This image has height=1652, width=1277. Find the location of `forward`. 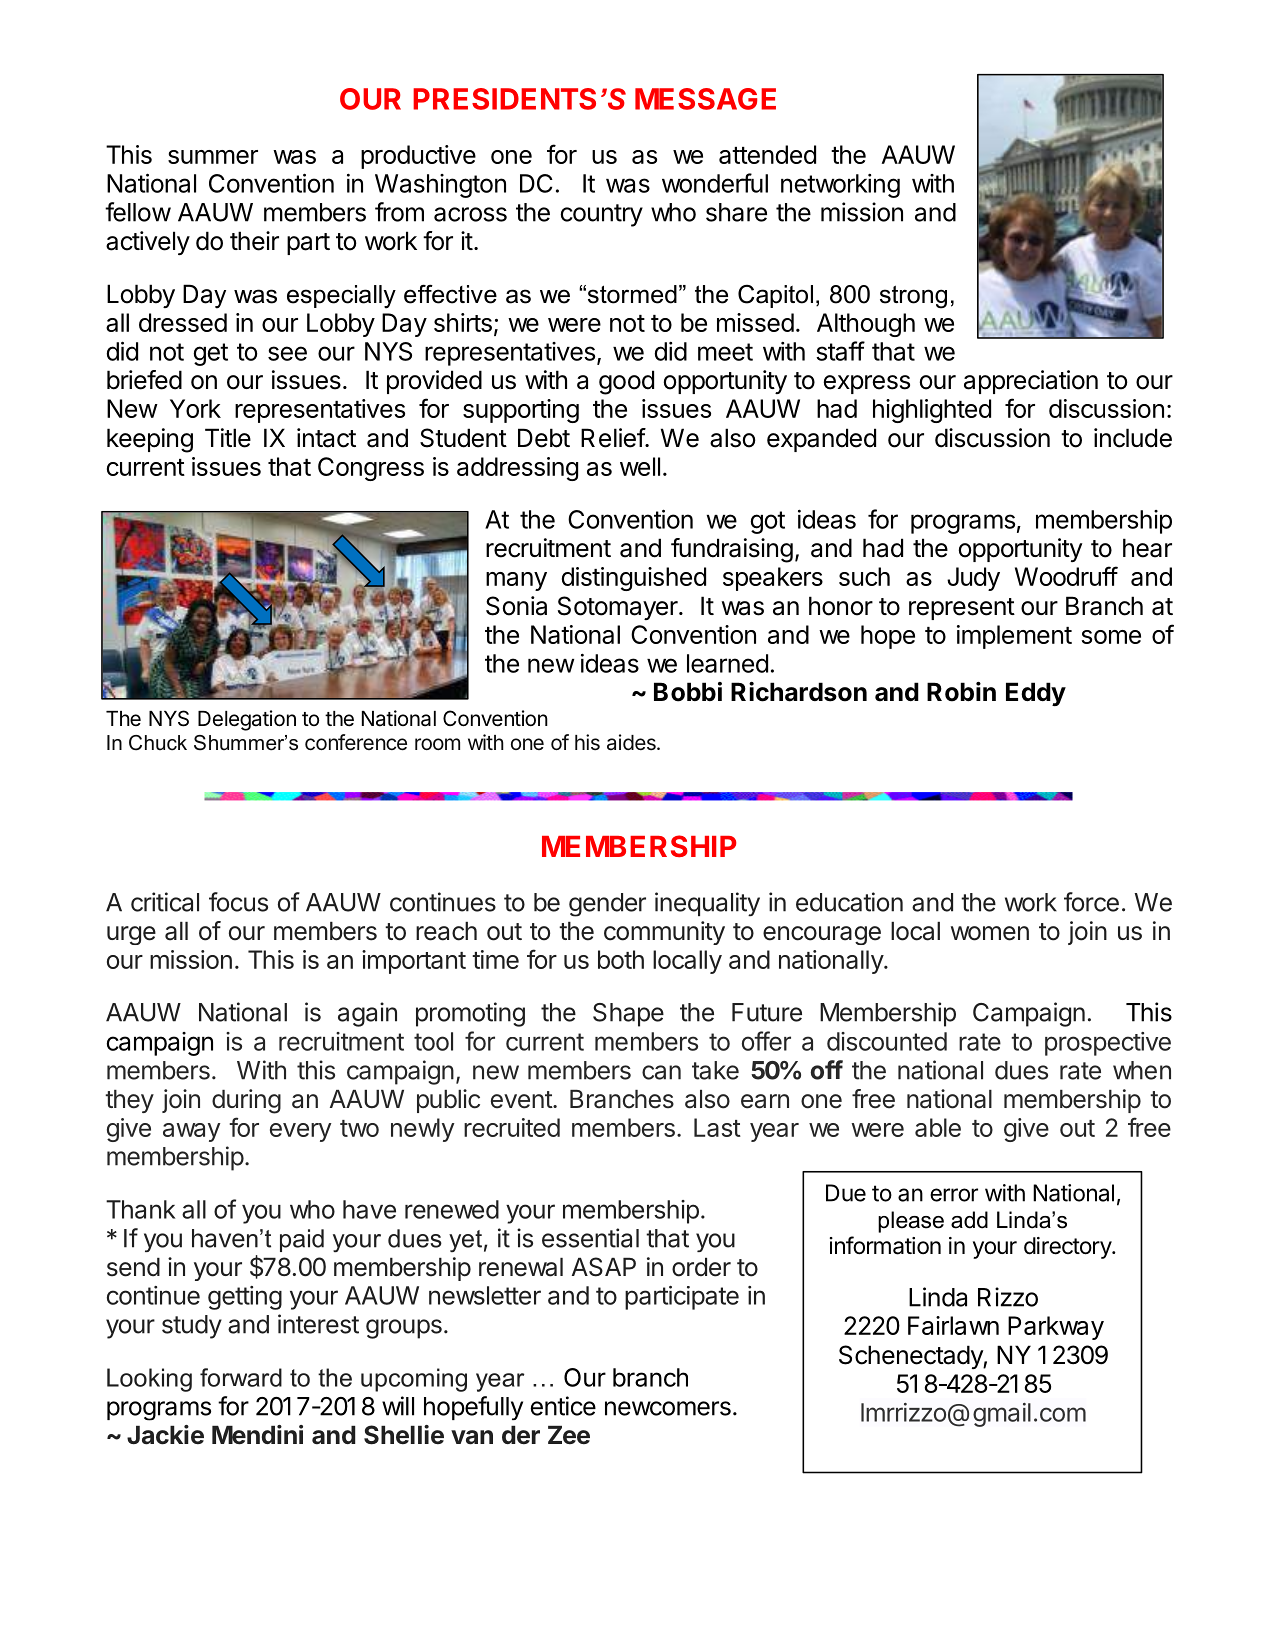

forward is located at coordinates (241, 1377).
